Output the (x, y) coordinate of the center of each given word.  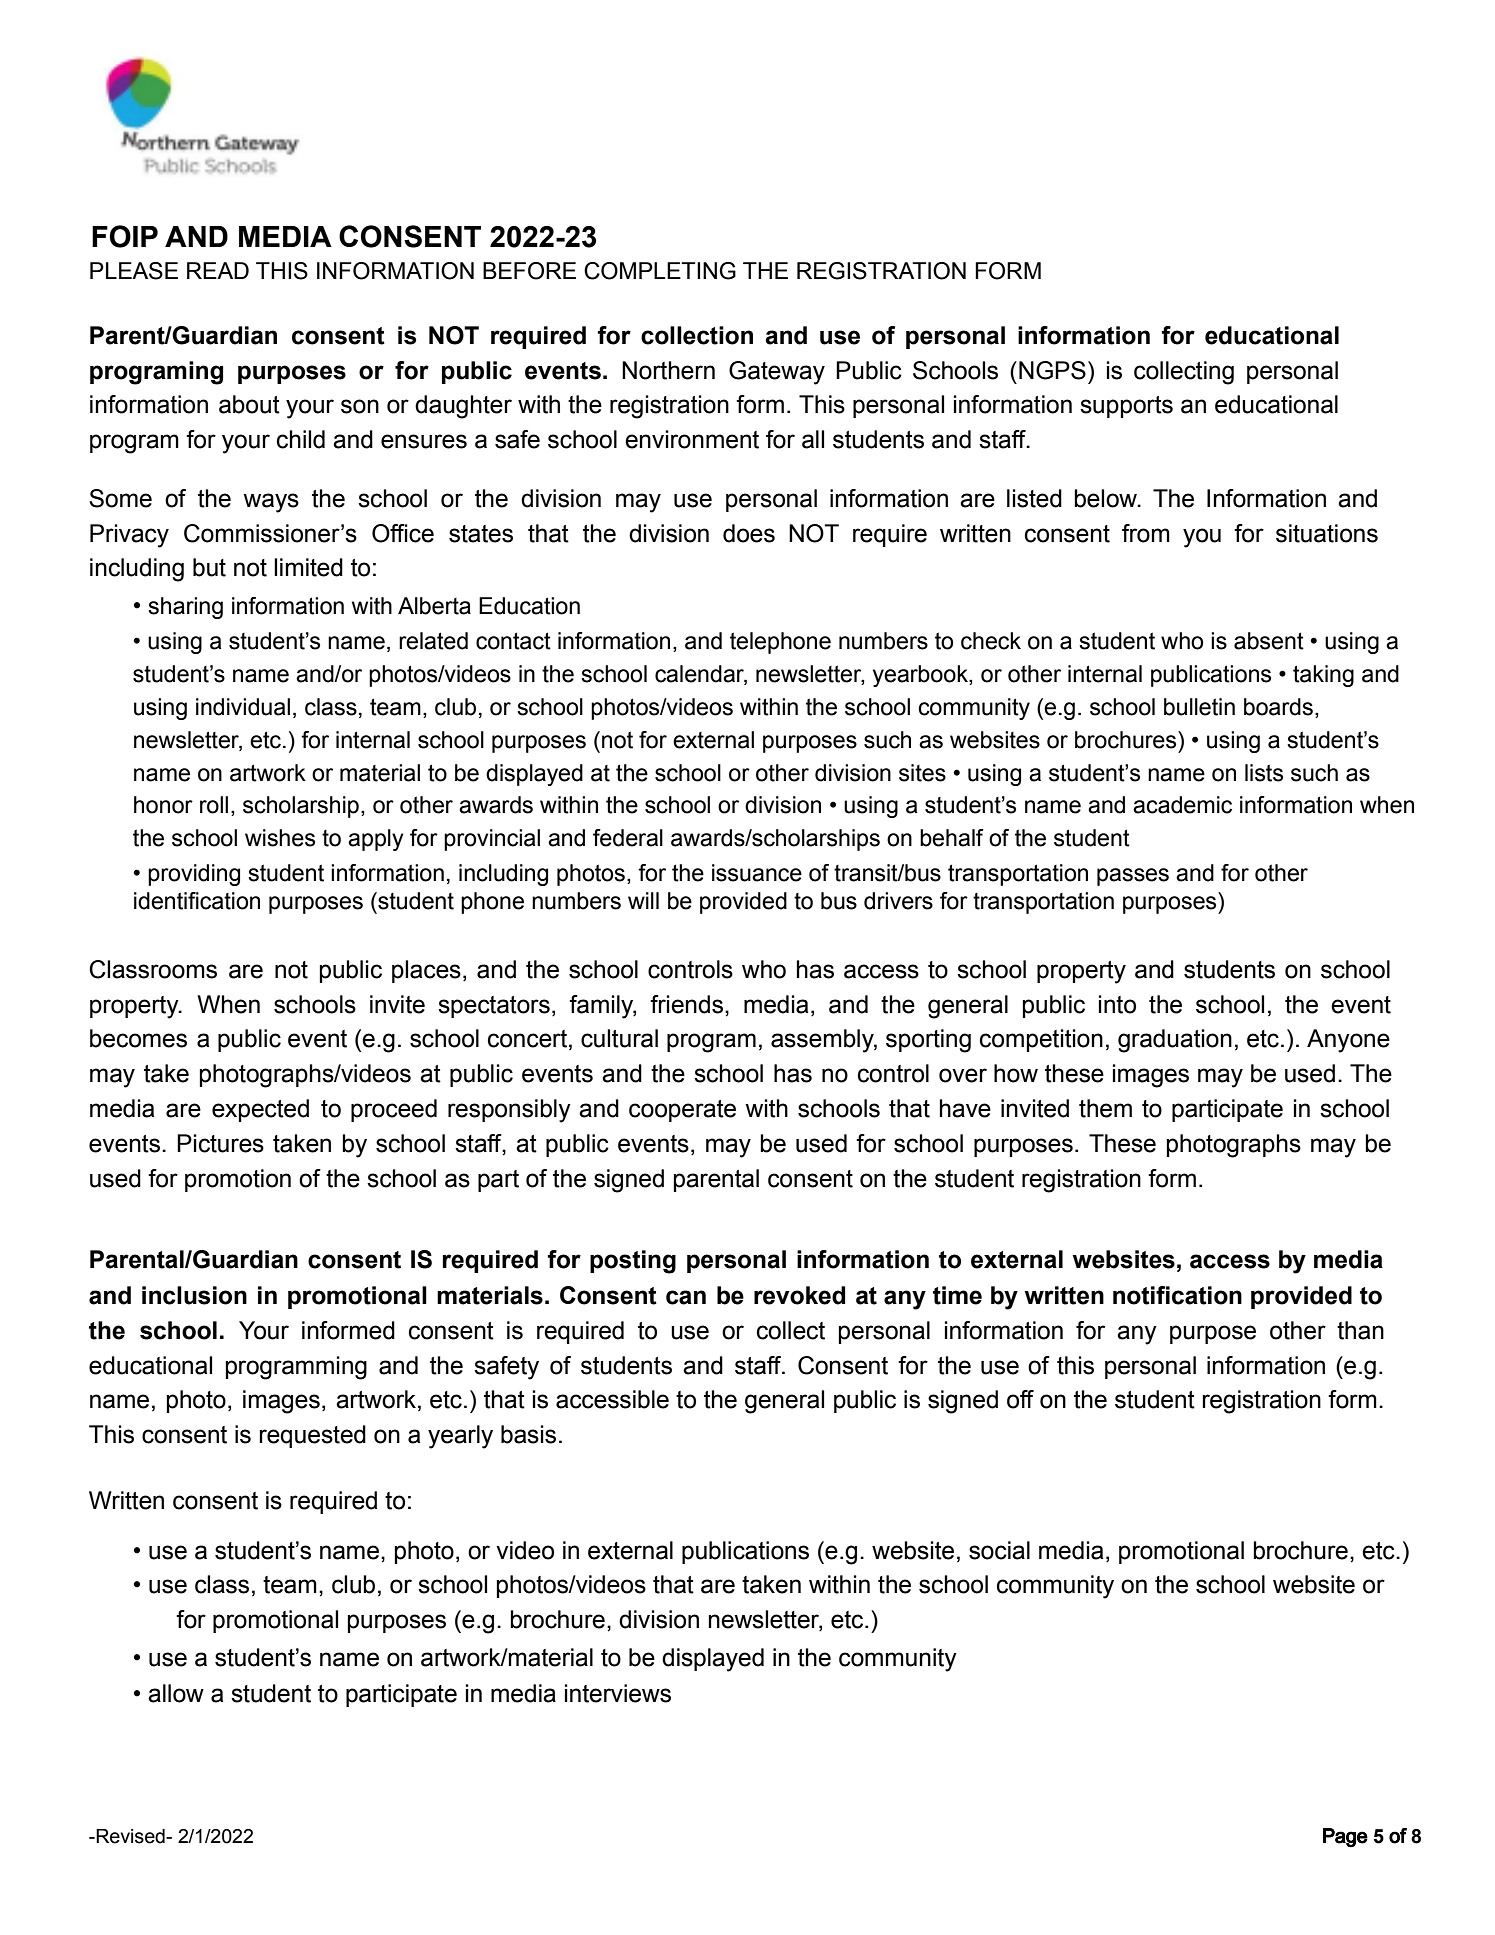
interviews (618, 1693)
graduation (1175, 1041)
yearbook (921, 676)
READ (218, 270)
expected (260, 1110)
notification (1177, 1295)
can (686, 1297)
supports (1126, 407)
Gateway (777, 373)
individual (243, 707)
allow (176, 1693)
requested (312, 1436)
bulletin (1199, 707)
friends (686, 1004)
